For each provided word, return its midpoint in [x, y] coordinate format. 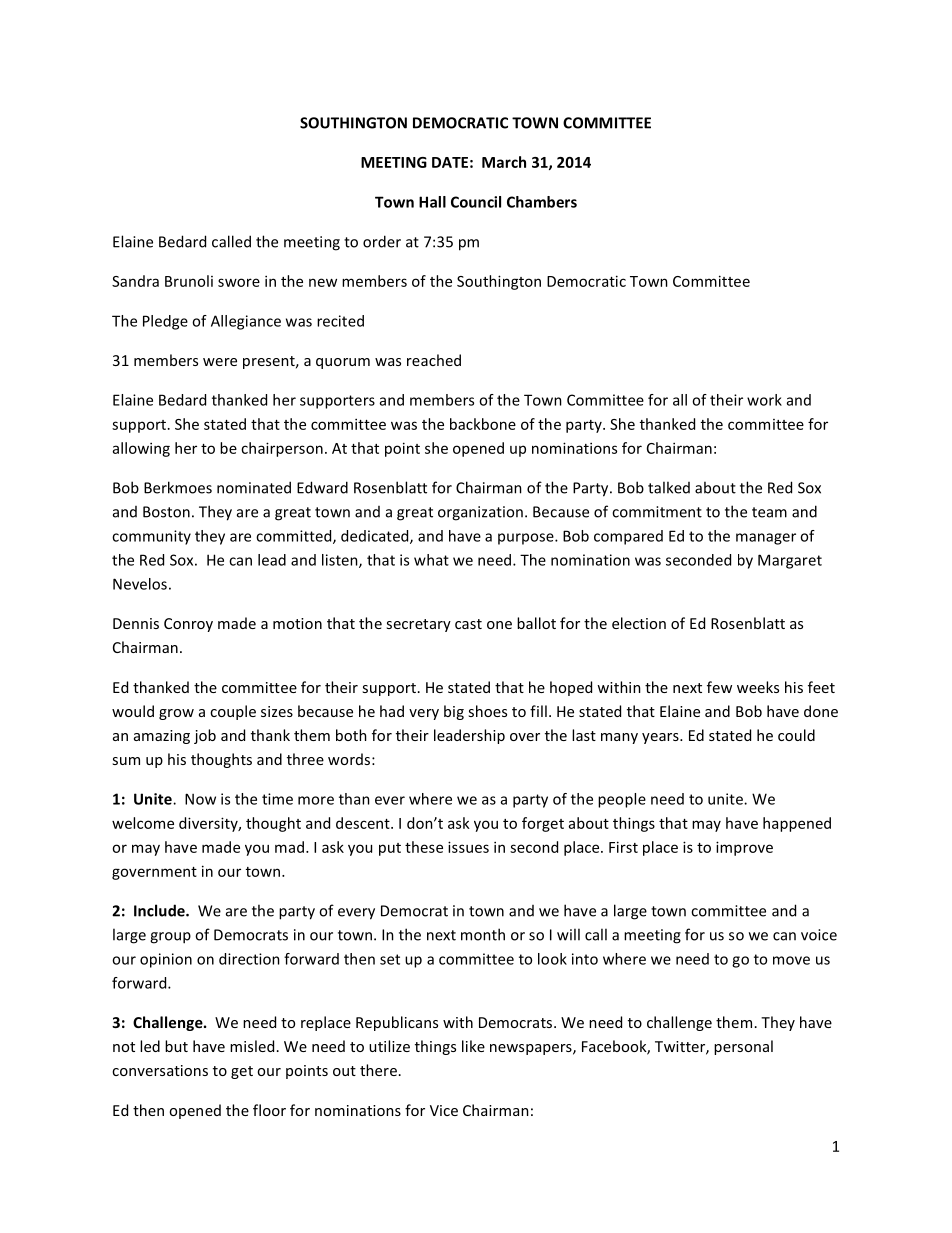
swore [239, 282]
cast [468, 624]
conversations [160, 1070]
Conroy [188, 625]
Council [476, 202]
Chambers [542, 202]
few [719, 687]
